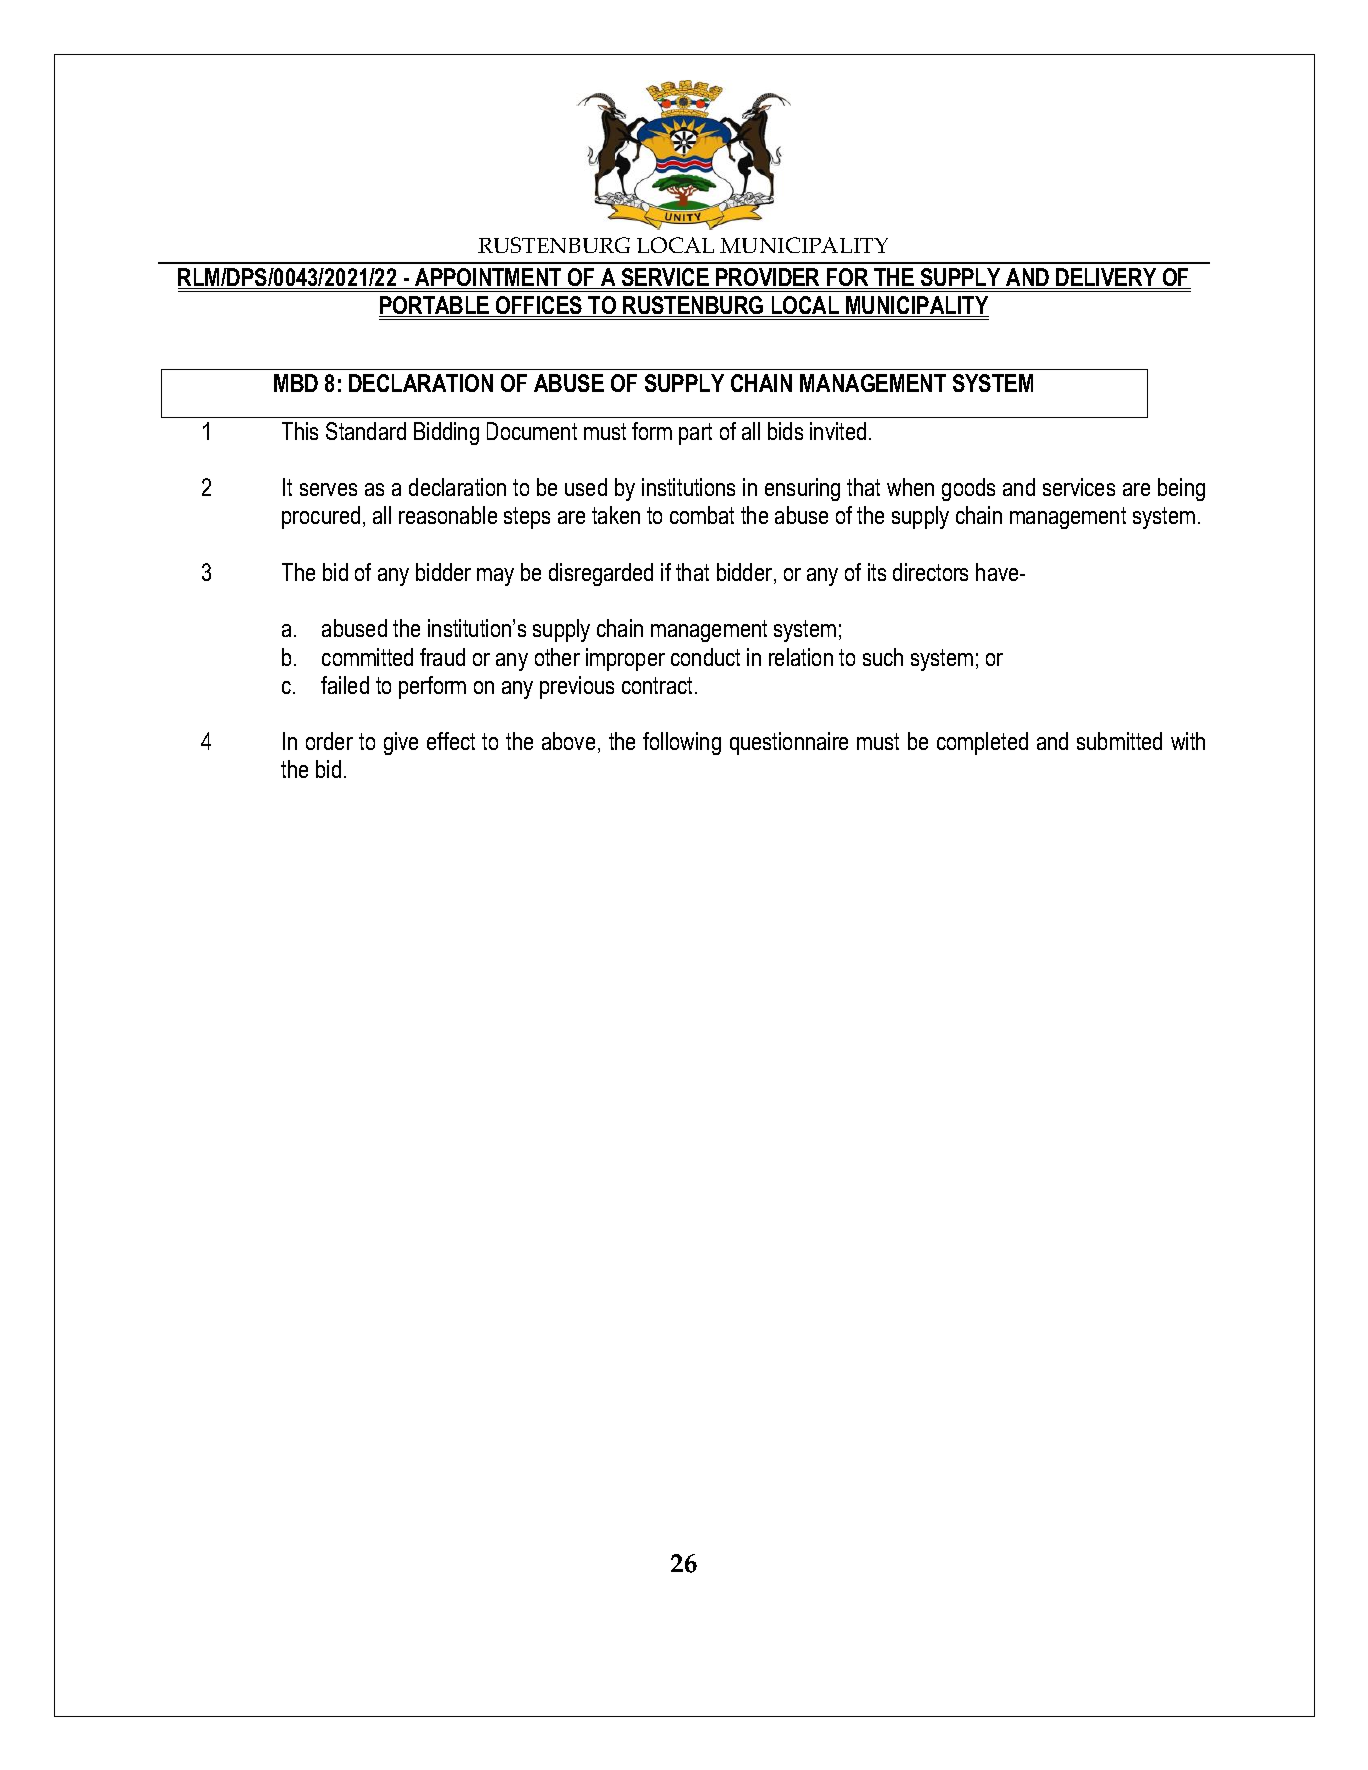 This screenshot has width=1368, height=1770. What do you see at coordinates (768, 278) in the screenshot?
I see `PROVIDER` at bounding box center [768, 278].
